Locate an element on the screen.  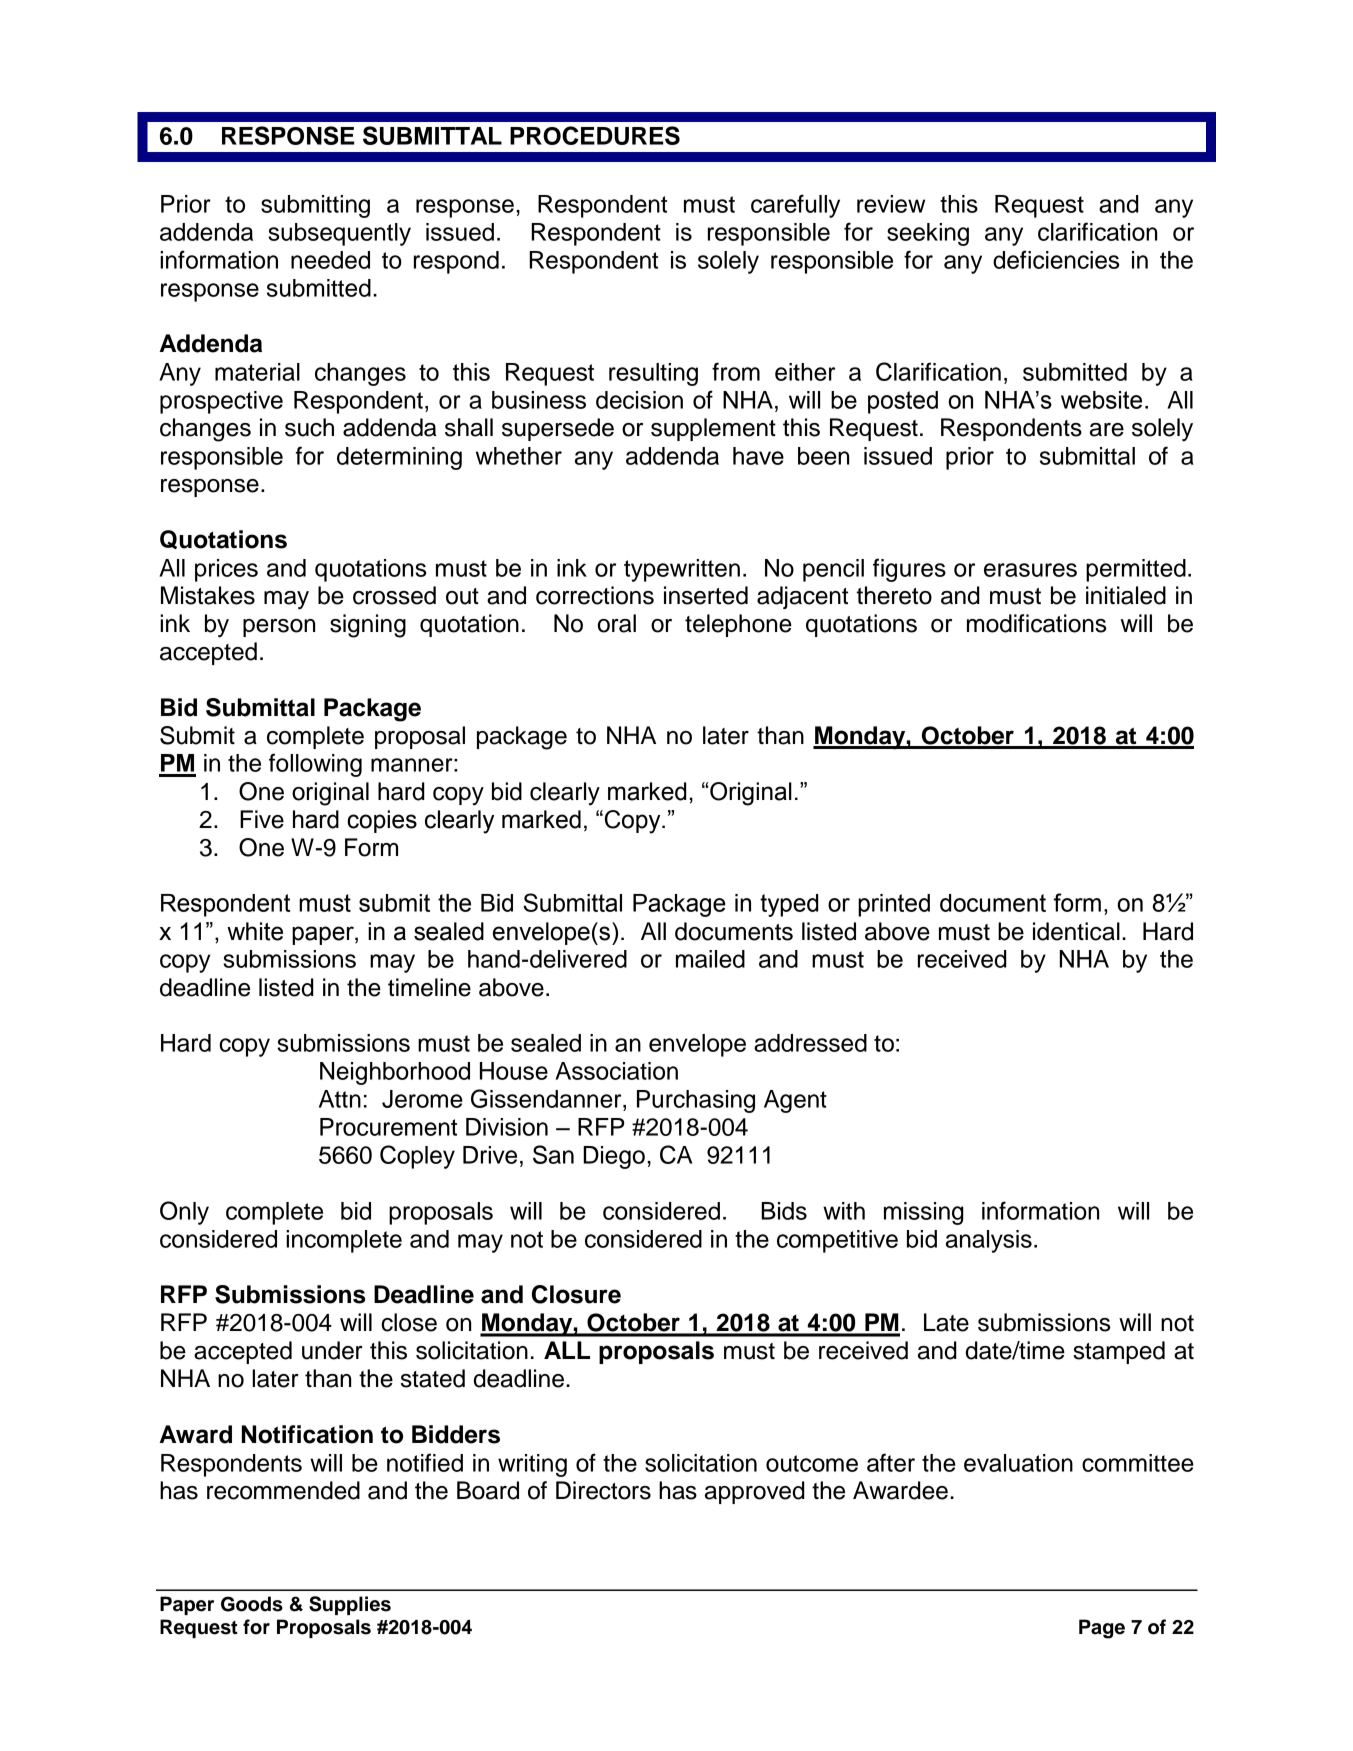
oral is located at coordinates (617, 623).
